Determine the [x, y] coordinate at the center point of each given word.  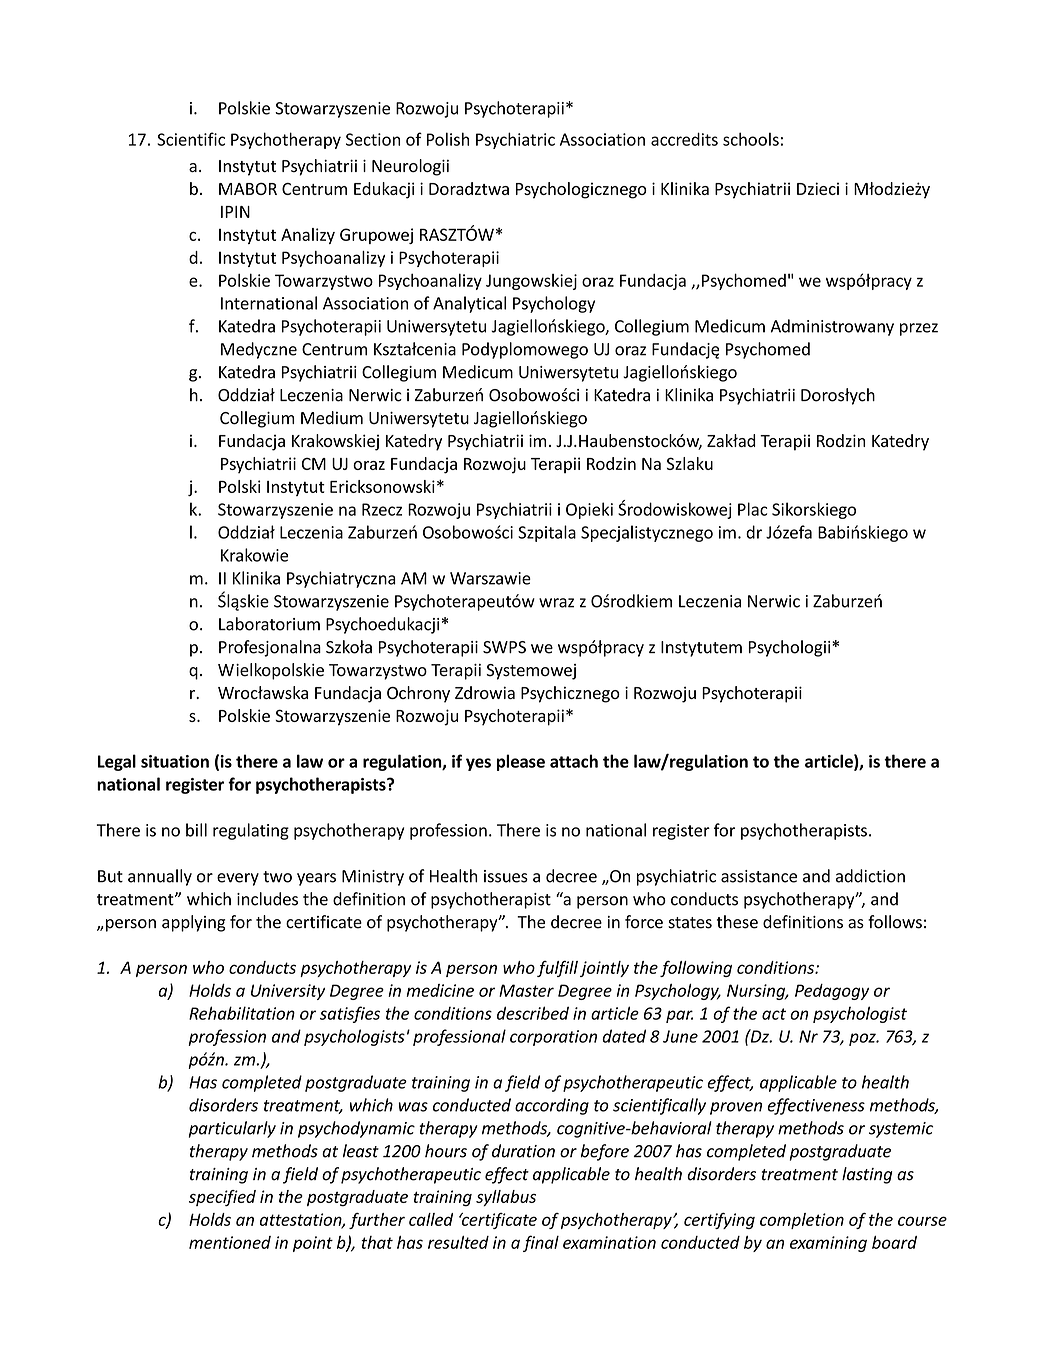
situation [175, 761]
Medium [332, 418]
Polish [448, 139]
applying [193, 923]
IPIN [235, 212]
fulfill [557, 969]
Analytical [469, 304]
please [521, 762]
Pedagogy [832, 992]
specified [222, 1198]
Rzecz [382, 509]
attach [574, 761]
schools [751, 139]
